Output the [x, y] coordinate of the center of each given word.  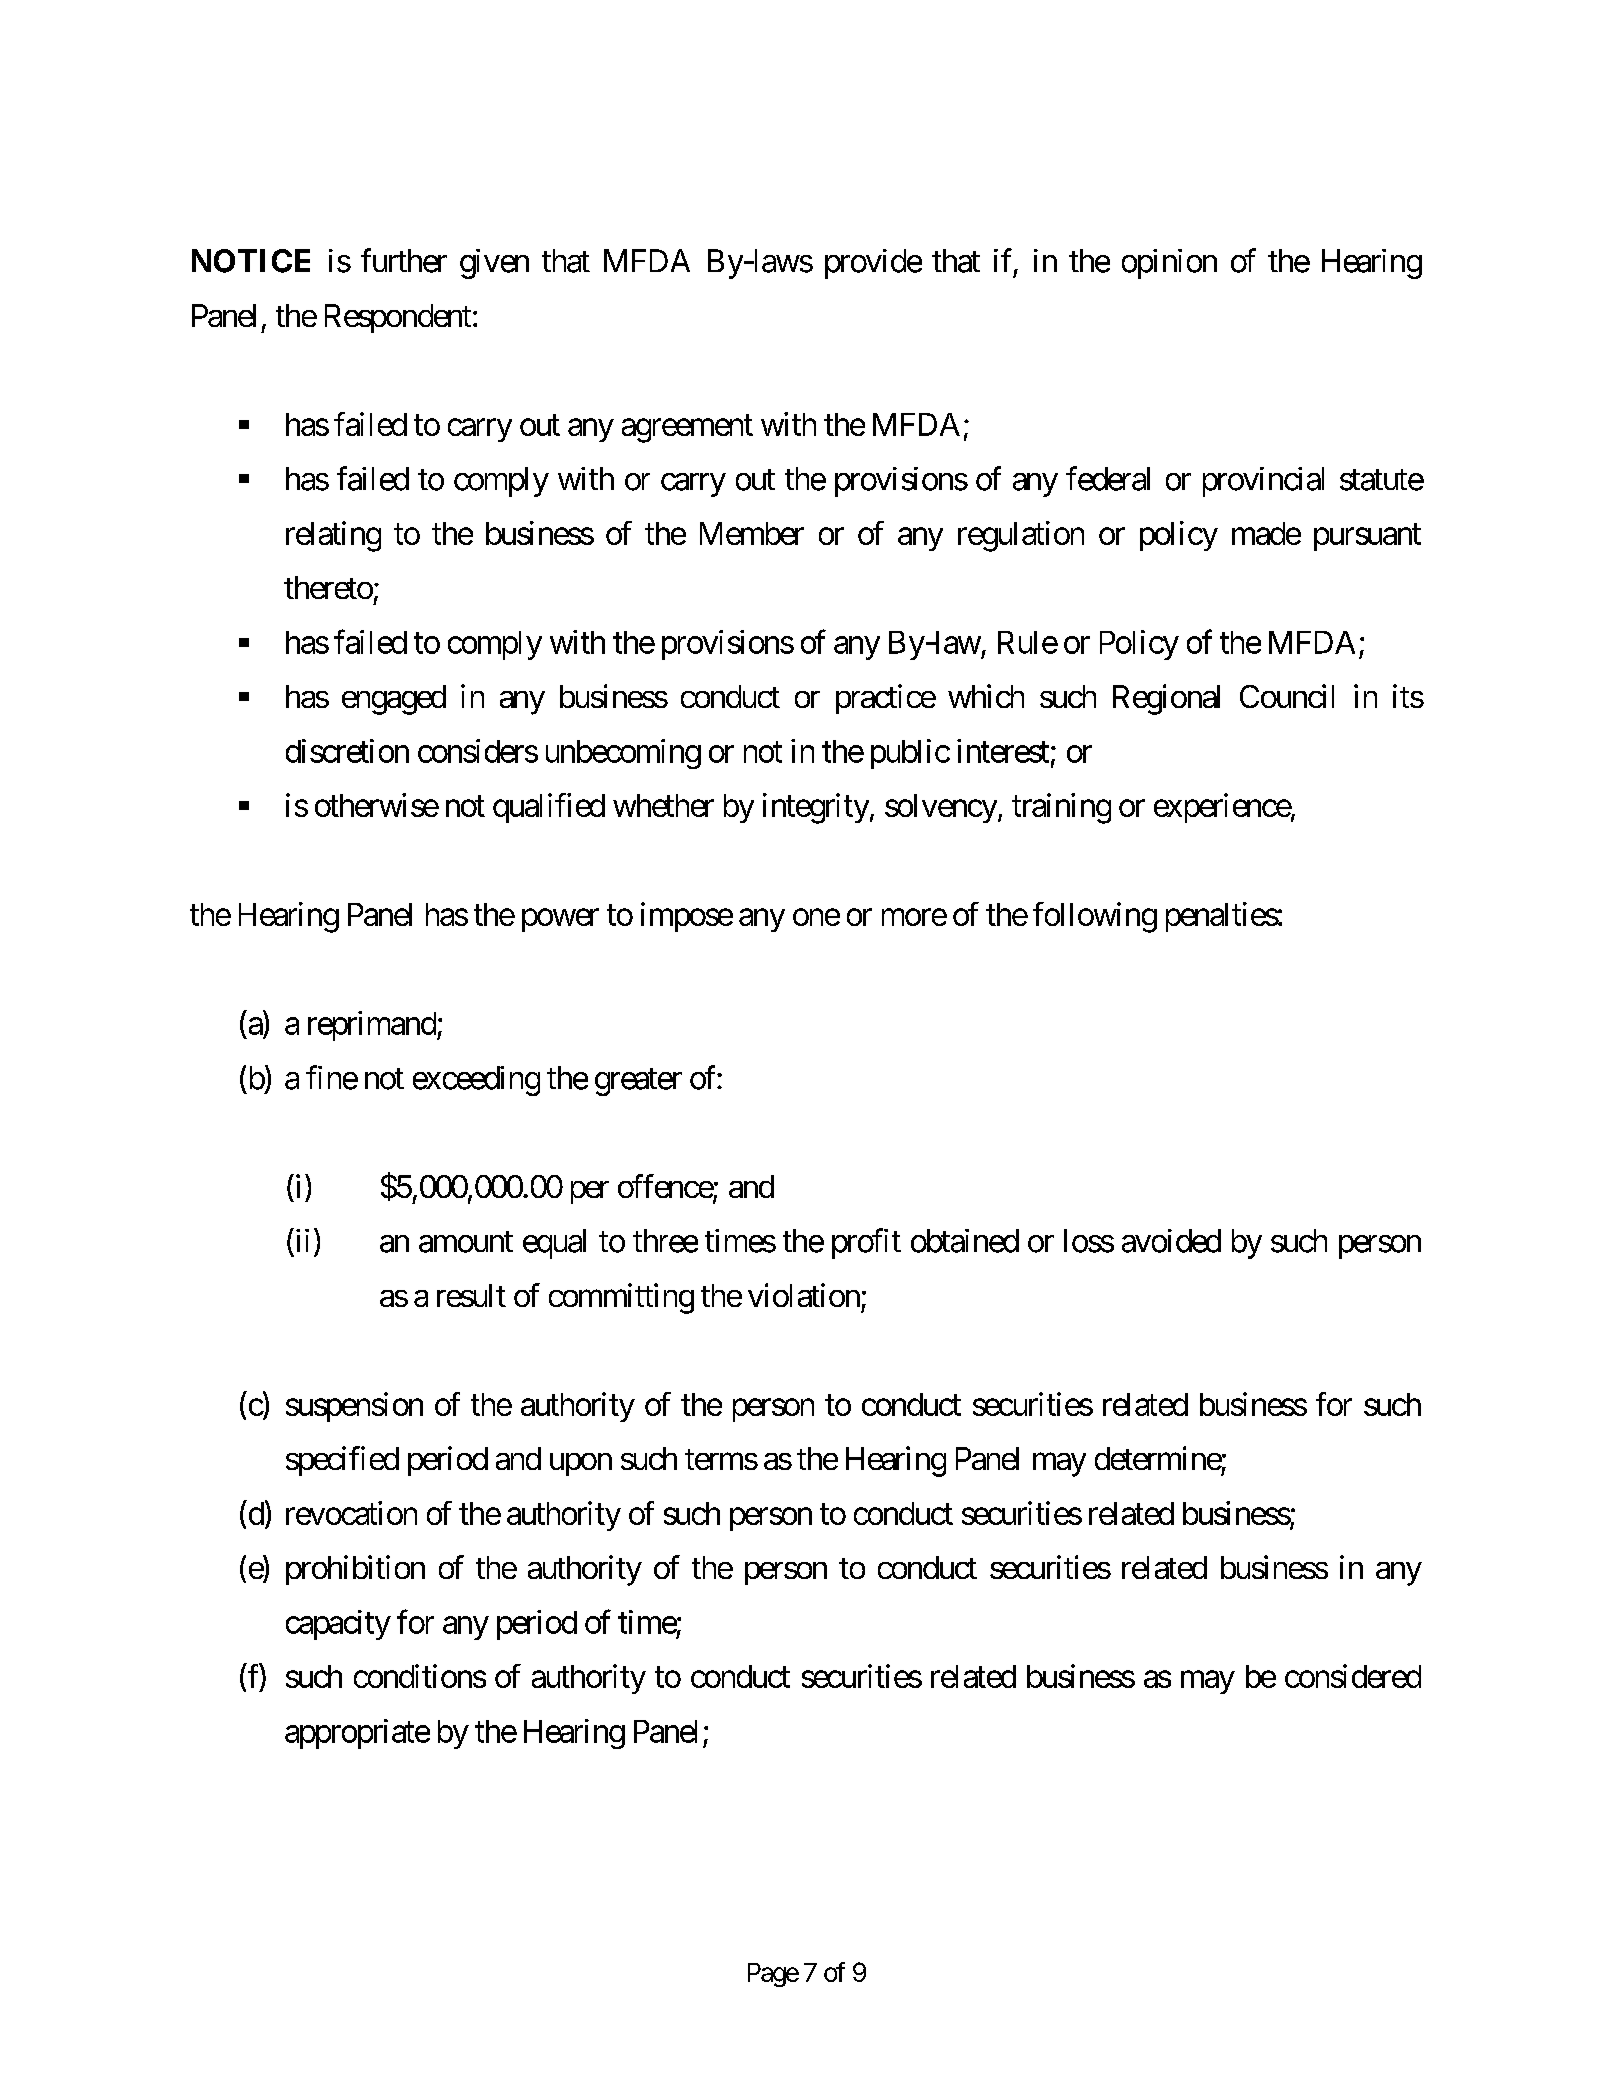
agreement [687, 429]
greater [638, 1082]
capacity [338, 1625]
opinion [1169, 264]
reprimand [373, 1026]
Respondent [398, 318]
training [1061, 808]
